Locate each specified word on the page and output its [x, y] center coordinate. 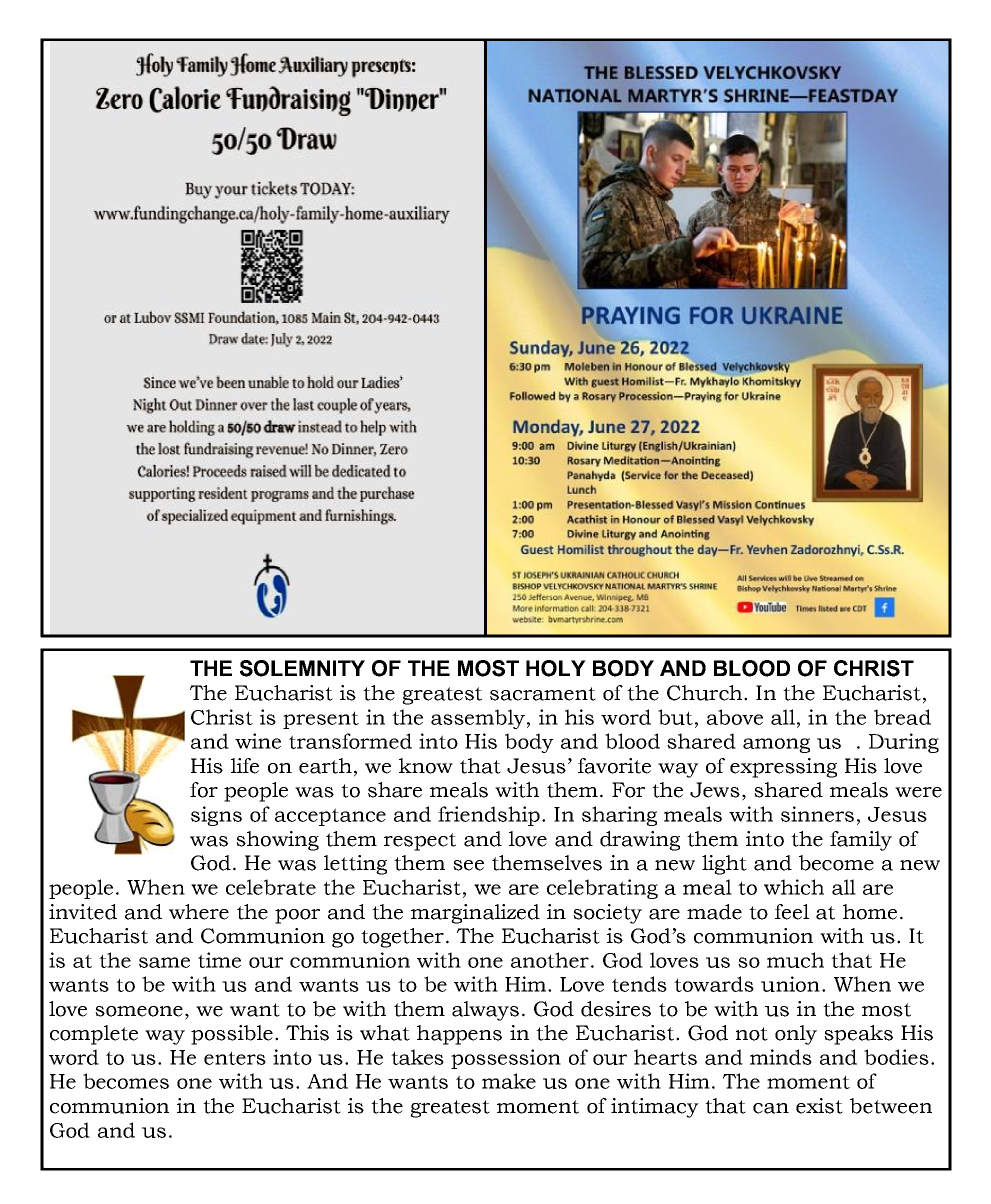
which [794, 887]
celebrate [271, 887]
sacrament [543, 694]
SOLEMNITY [302, 668]
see [468, 865]
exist [819, 1106]
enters [235, 1058]
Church [706, 693]
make [509, 1081]
